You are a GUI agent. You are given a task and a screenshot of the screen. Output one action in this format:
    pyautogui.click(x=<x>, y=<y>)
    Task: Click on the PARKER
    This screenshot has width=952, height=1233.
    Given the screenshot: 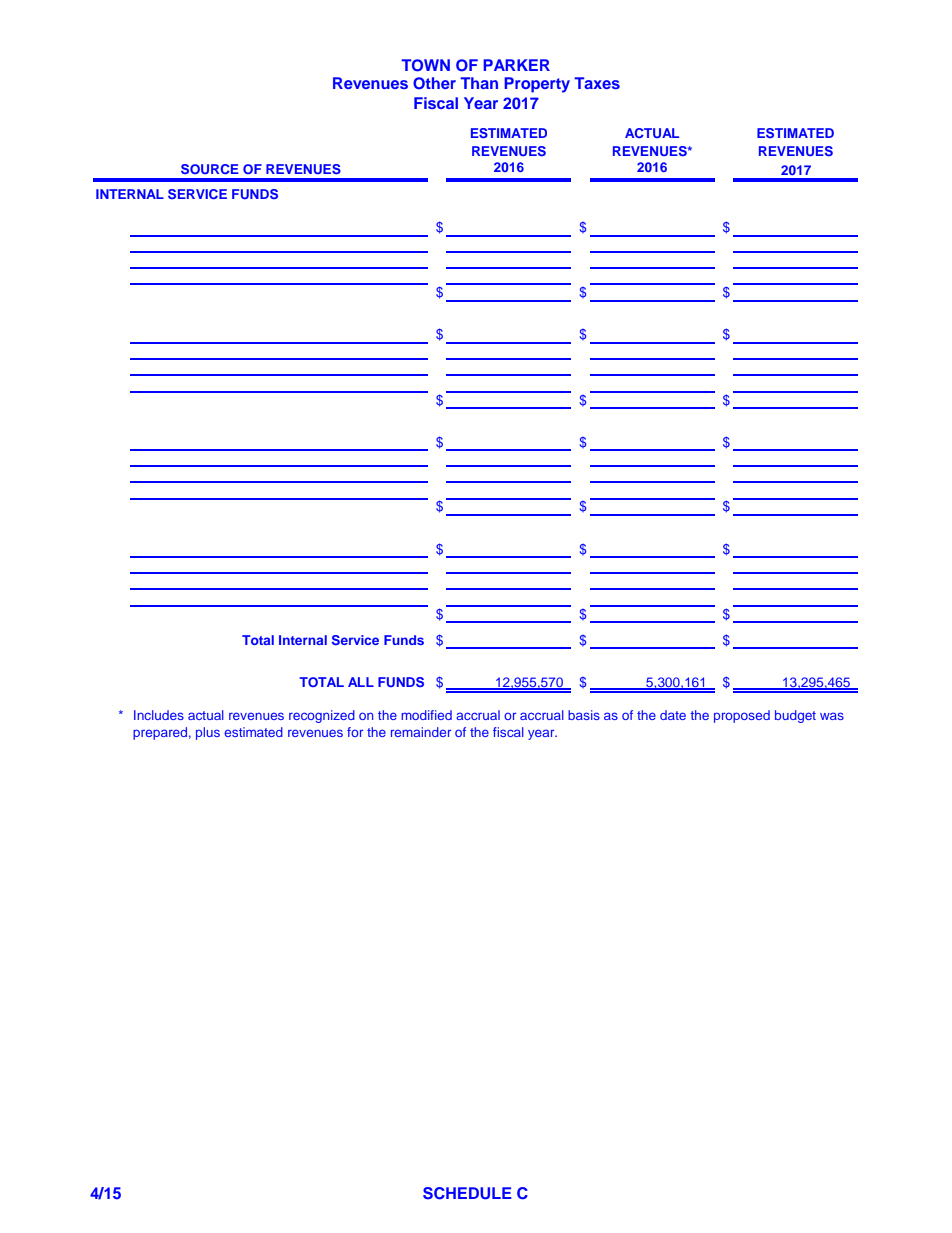 What is the action you would take?
    pyautogui.click(x=516, y=65)
